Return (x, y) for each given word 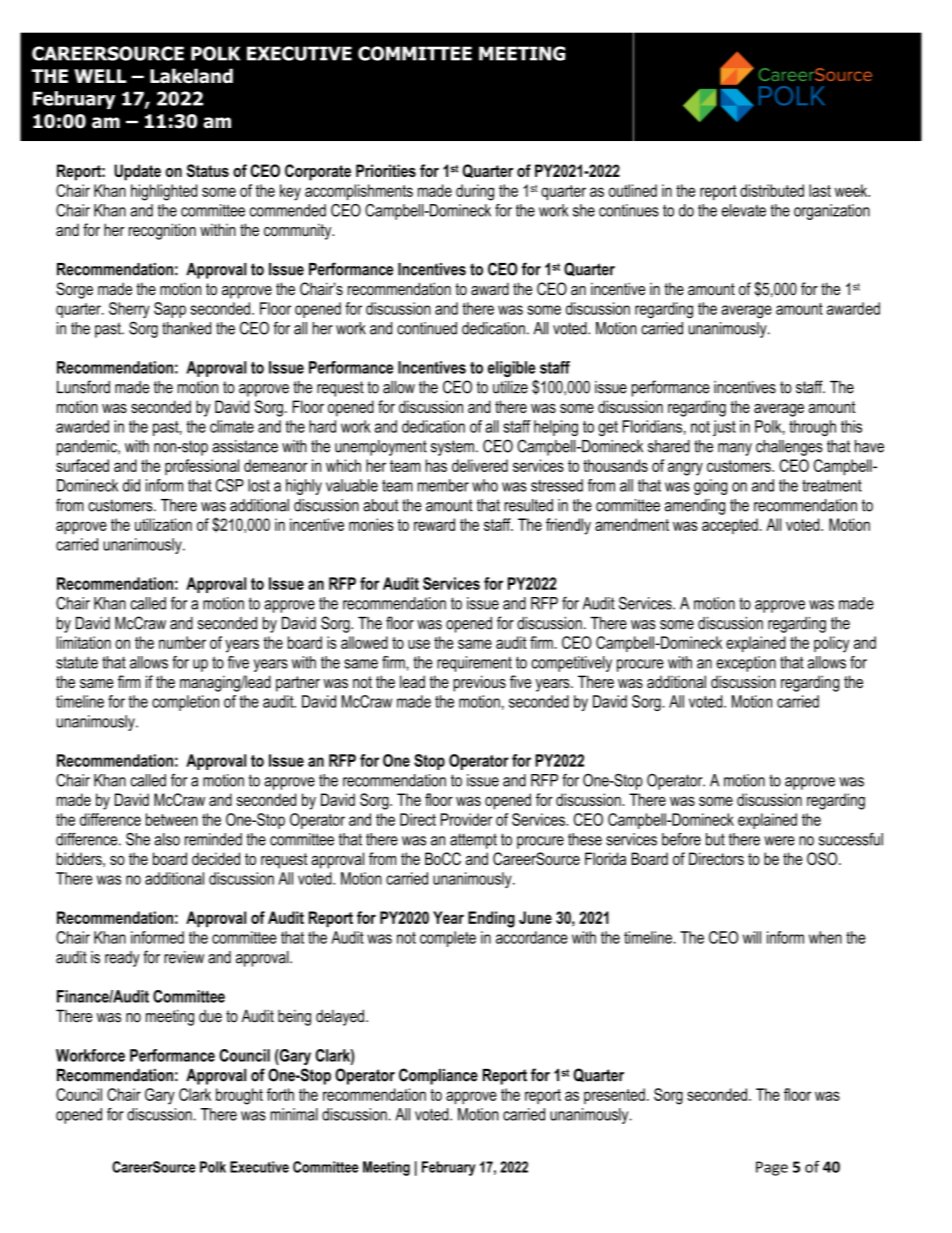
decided (216, 858)
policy (831, 644)
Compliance (438, 1076)
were (779, 841)
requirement (474, 664)
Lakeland (191, 76)
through (812, 428)
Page (772, 1168)
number (182, 642)
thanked (186, 328)
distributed (772, 190)
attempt (473, 841)
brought (239, 1096)
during (475, 192)
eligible (511, 369)
